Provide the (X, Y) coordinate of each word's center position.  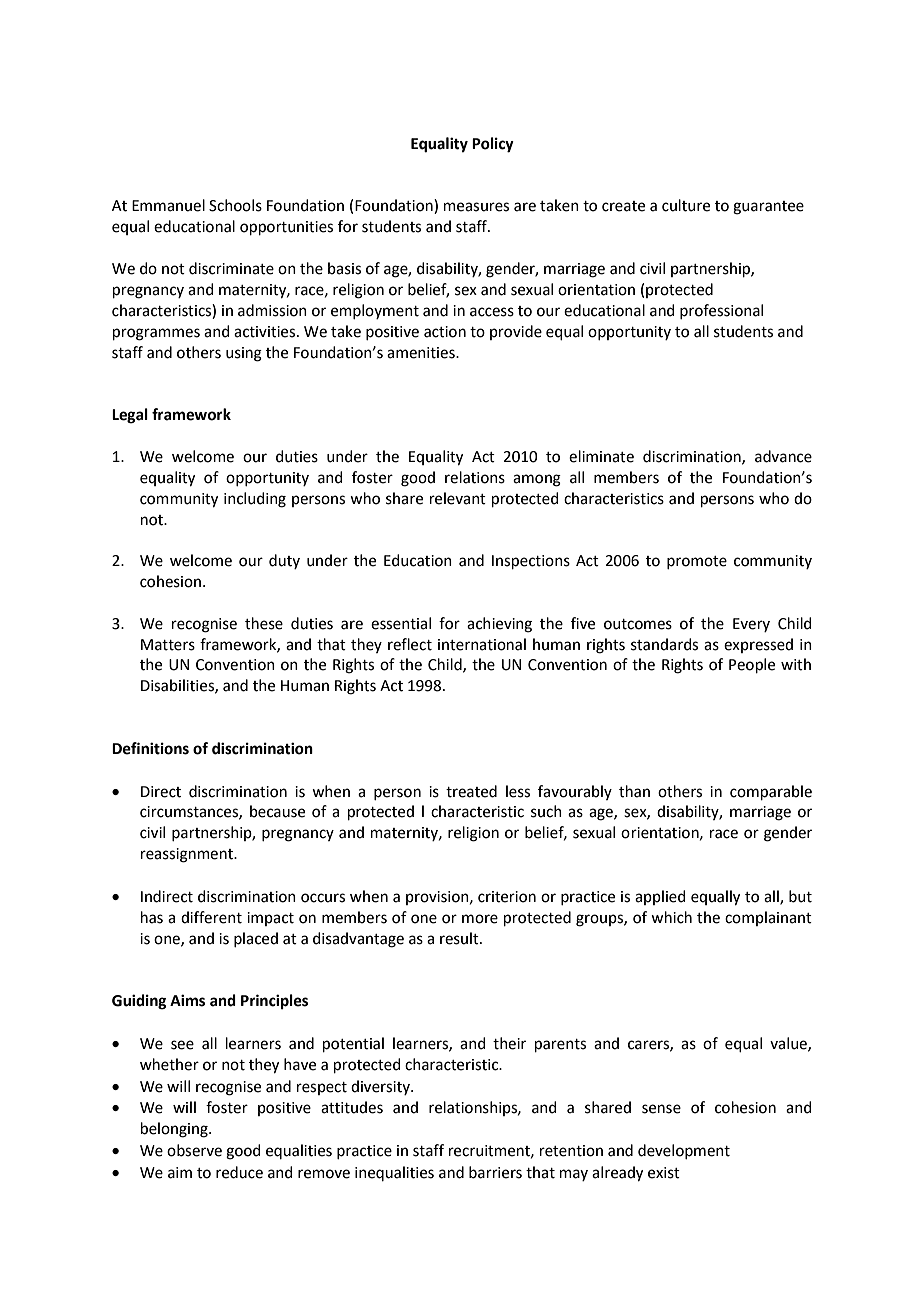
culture (686, 205)
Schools (235, 205)
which (671, 917)
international (482, 644)
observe (194, 1150)
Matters (168, 645)
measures (476, 207)
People (752, 665)
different (211, 917)
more (480, 919)
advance (783, 456)
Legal (130, 416)
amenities (422, 353)
